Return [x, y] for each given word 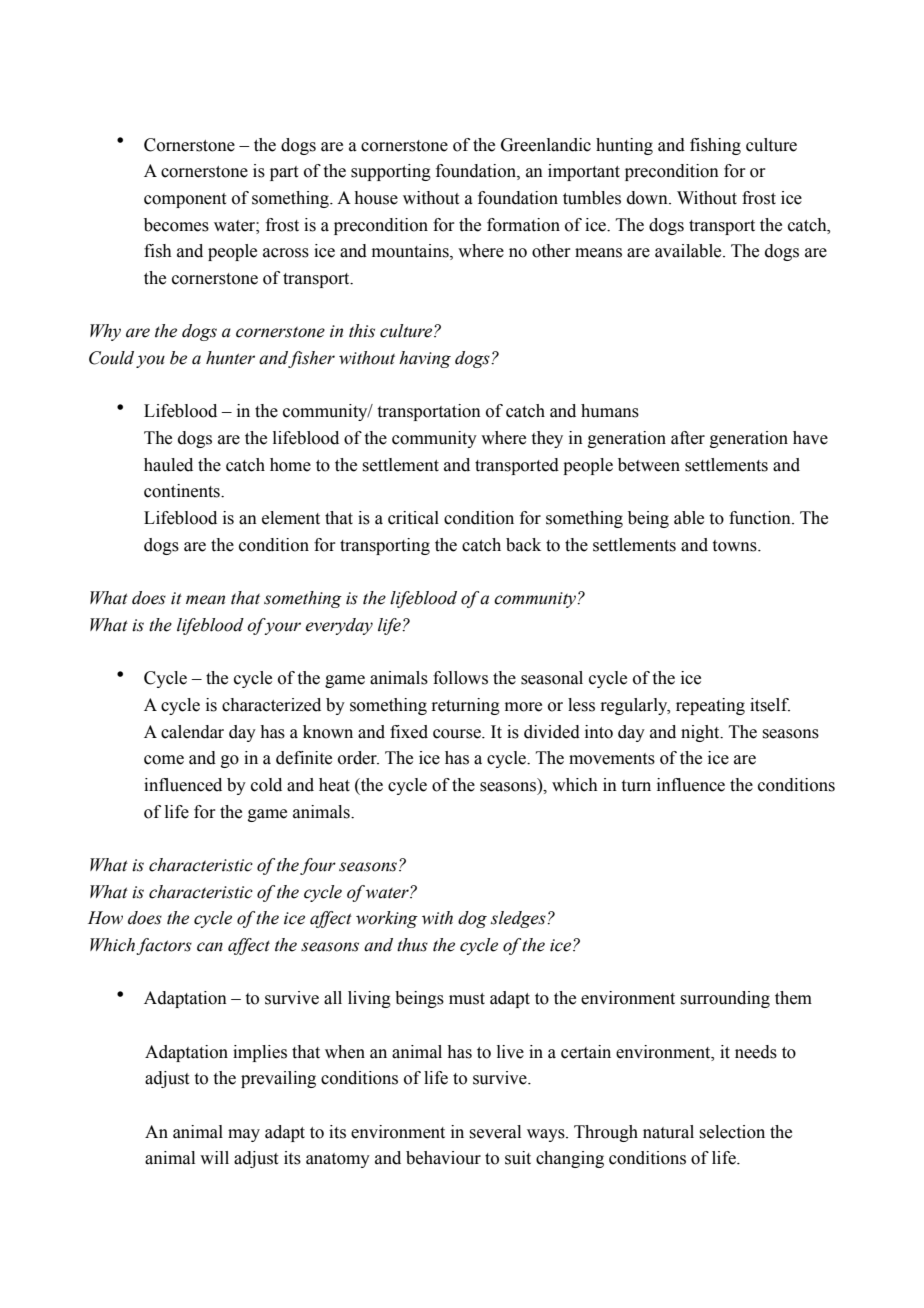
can [210, 947]
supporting [391, 172]
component [185, 200]
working [387, 919]
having [425, 359]
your [282, 628]
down [648, 198]
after [688, 438]
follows [460, 678]
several [495, 1132]
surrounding [725, 999]
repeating [710, 706]
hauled [168, 465]
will [214, 1157]
